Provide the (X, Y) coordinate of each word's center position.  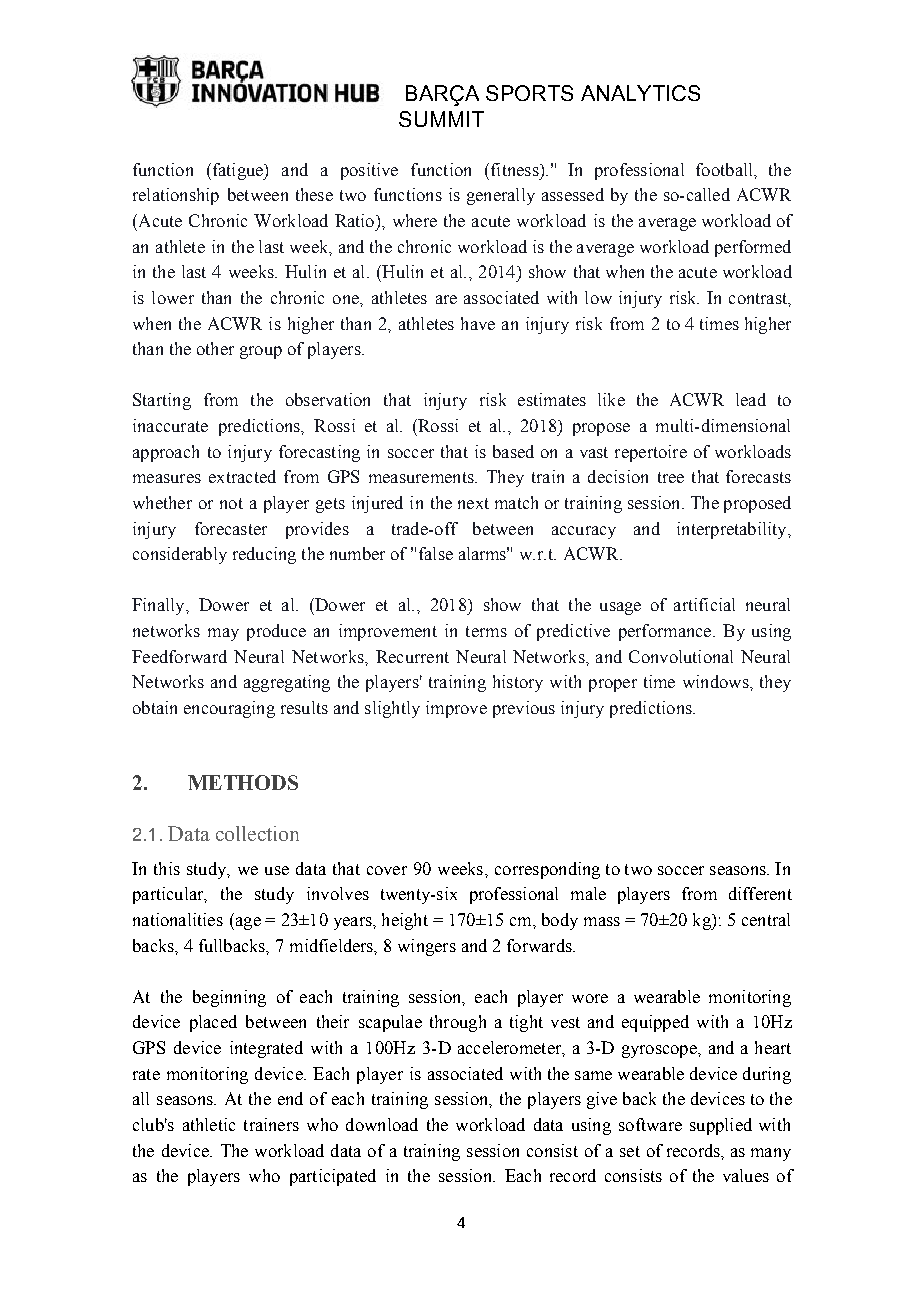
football (725, 169)
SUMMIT (441, 119)
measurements (422, 477)
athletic (209, 1124)
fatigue (237, 171)
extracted (242, 476)
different (760, 893)
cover (387, 870)
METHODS (243, 782)
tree (671, 477)
